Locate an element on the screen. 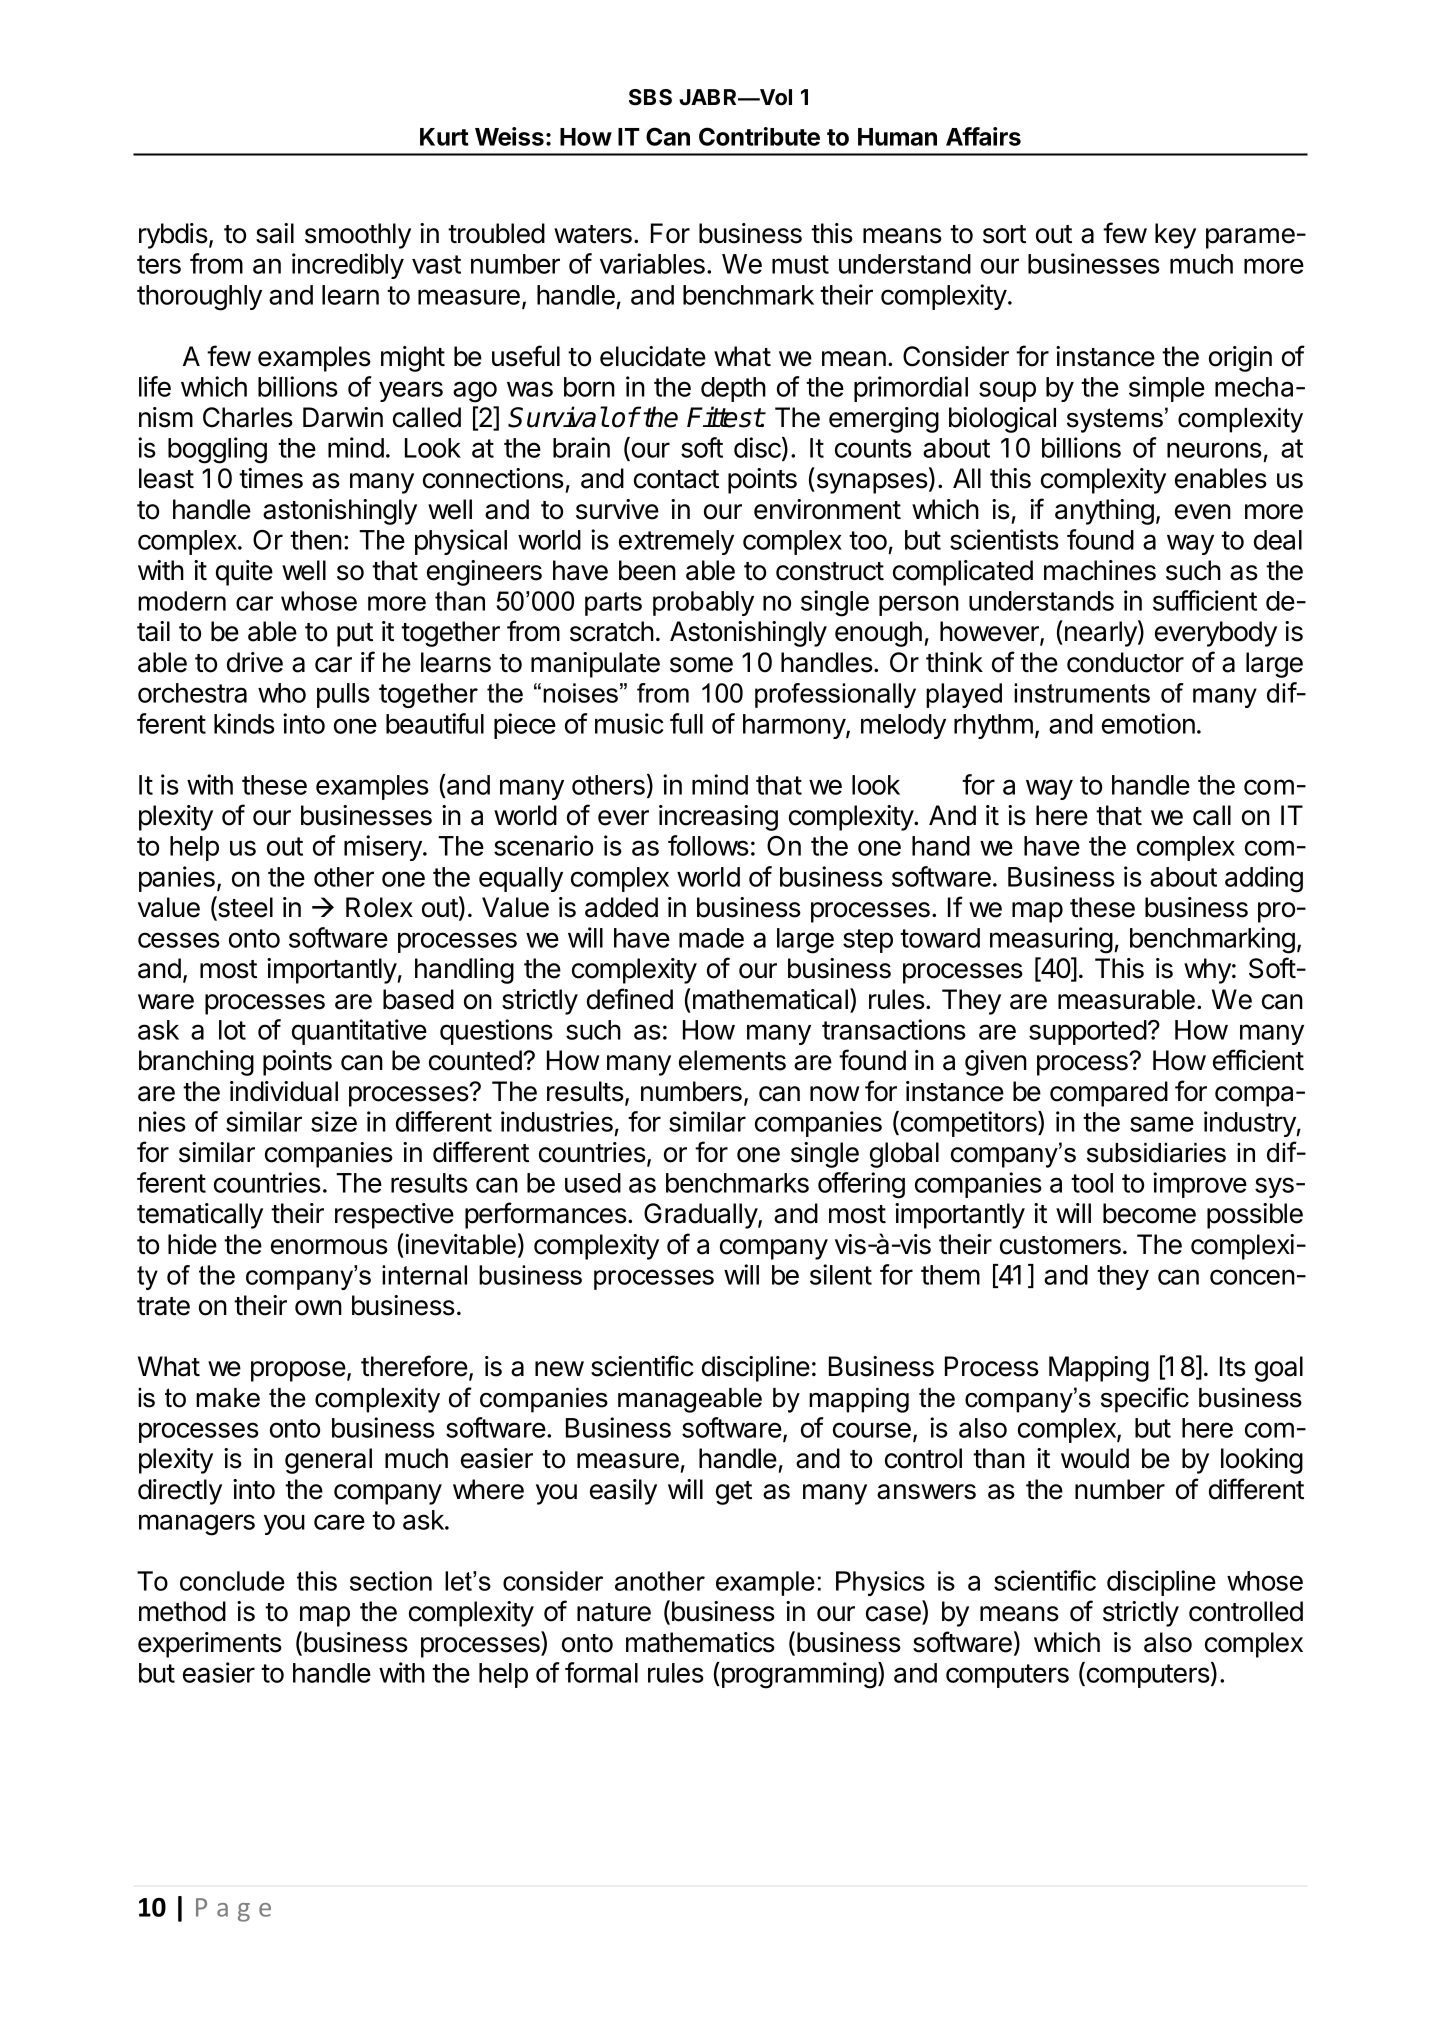 The width and height of the screenshot is (1441, 2038). Contribute is located at coordinates (759, 136).
